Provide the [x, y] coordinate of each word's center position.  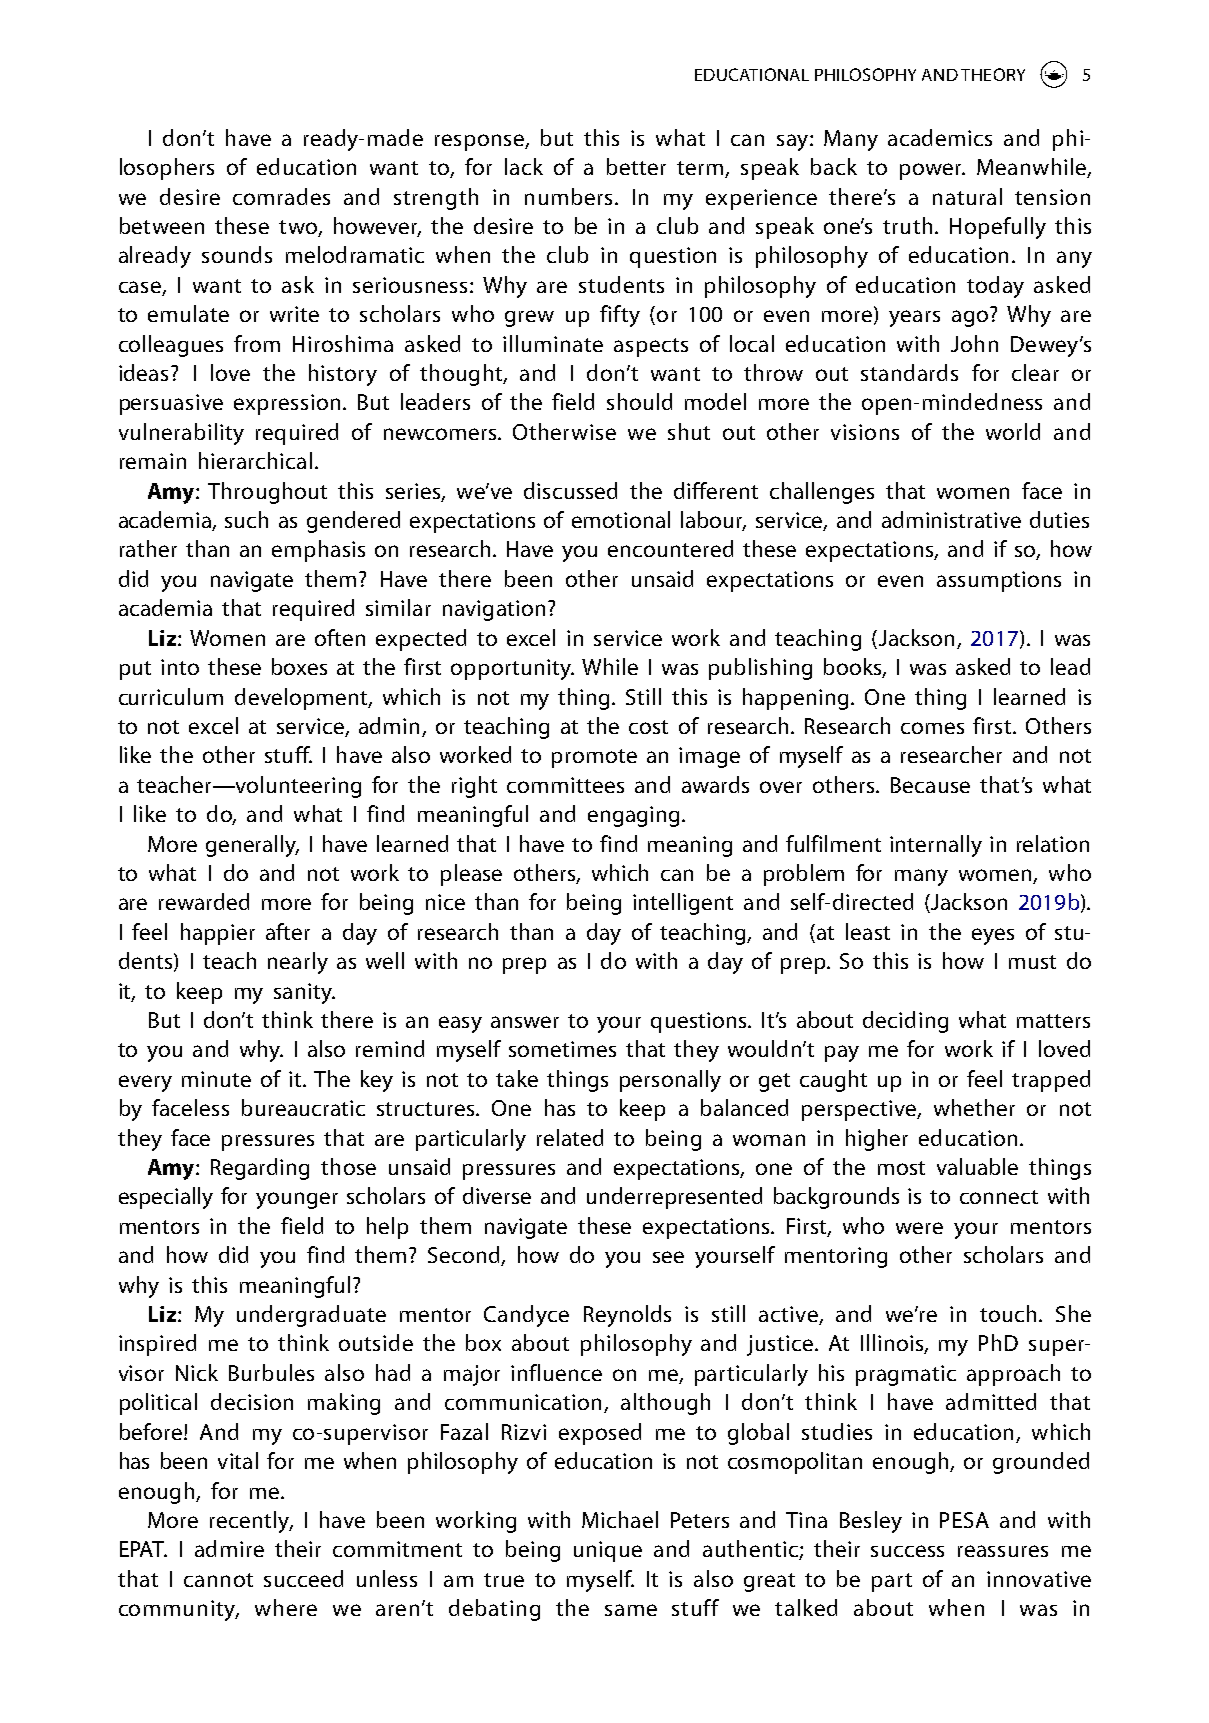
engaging [633, 816]
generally [252, 846]
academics [940, 137]
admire [229, 1548]
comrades [281, 196]
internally [936, 846]
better [636, 166]
